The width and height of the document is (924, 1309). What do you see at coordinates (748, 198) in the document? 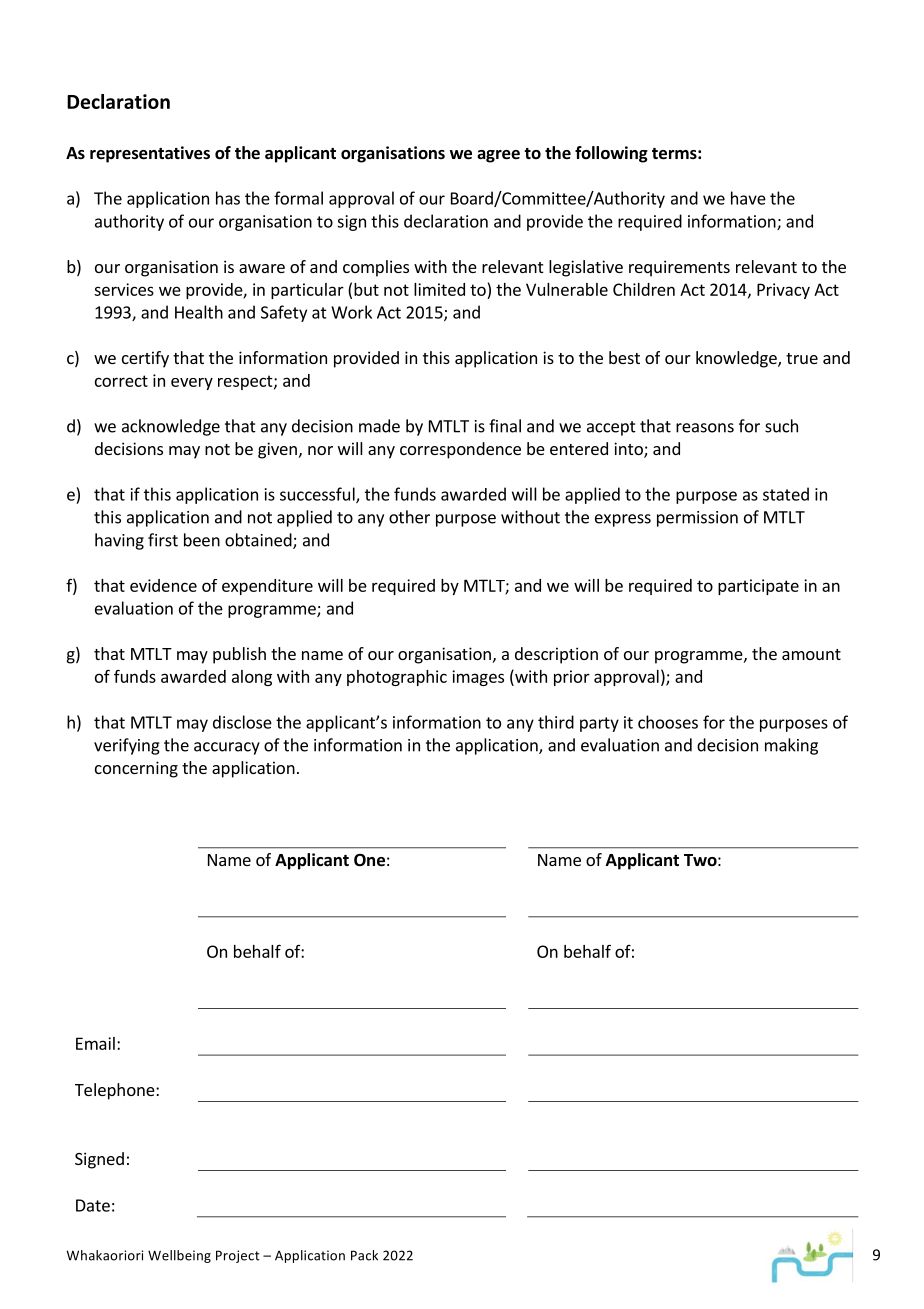
I see `have` at bounding box center [748, 198].
